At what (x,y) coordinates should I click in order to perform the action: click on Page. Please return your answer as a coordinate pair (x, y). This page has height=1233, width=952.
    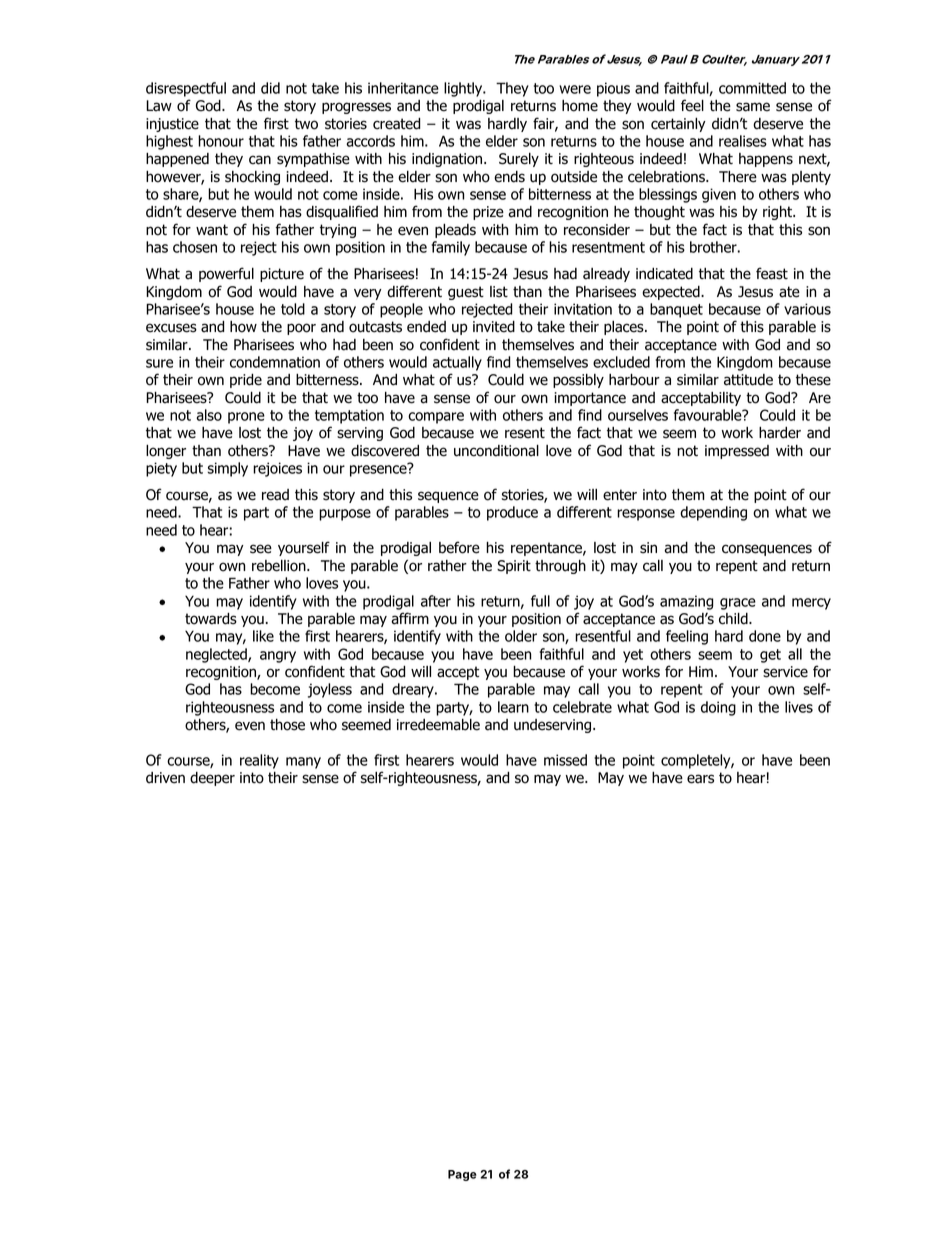
    Looking at the image, I should click on (462, 1175).
